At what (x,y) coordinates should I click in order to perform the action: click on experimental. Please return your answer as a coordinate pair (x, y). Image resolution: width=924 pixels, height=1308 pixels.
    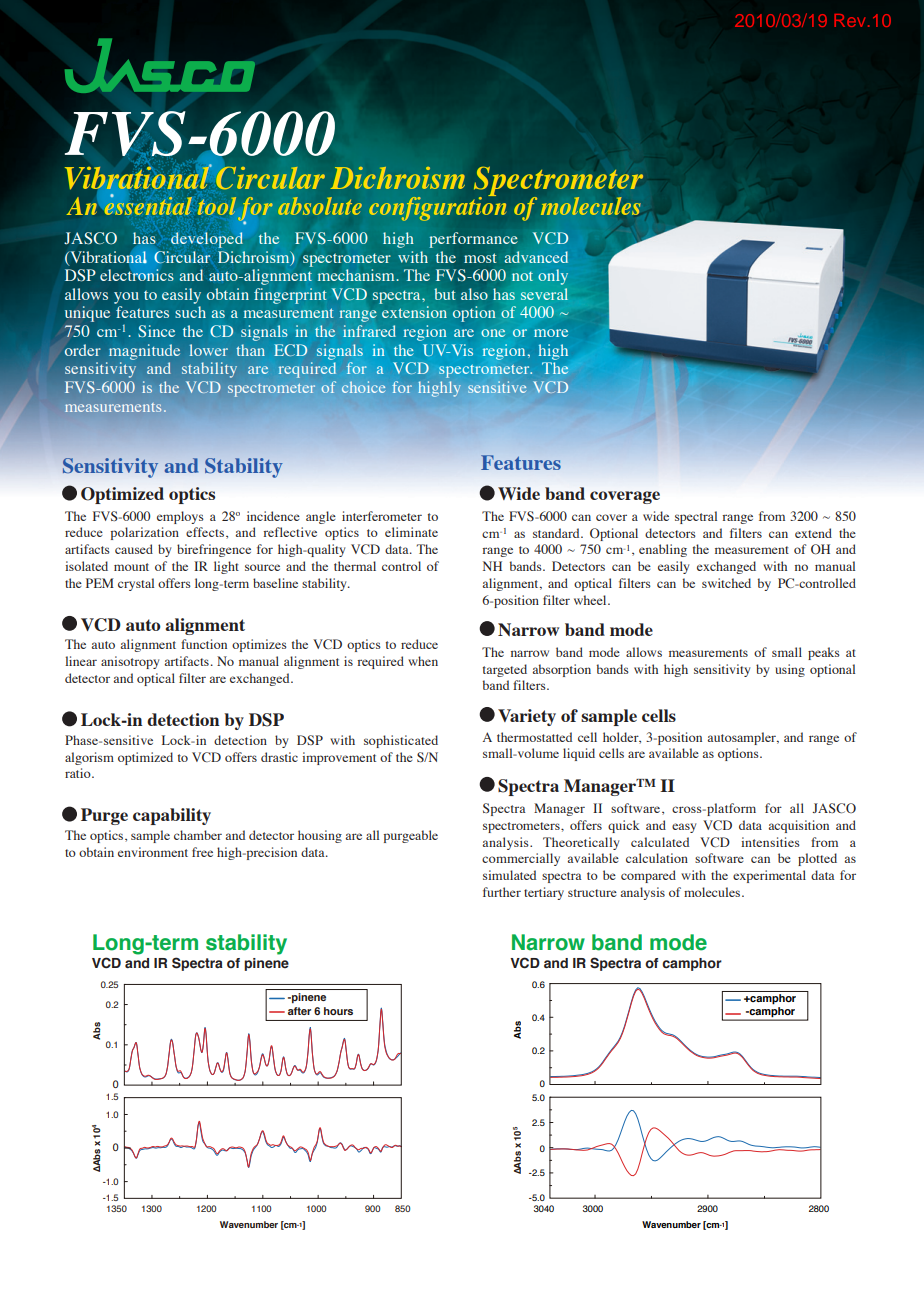
    Looking at the image, I should click on (769, 876).
